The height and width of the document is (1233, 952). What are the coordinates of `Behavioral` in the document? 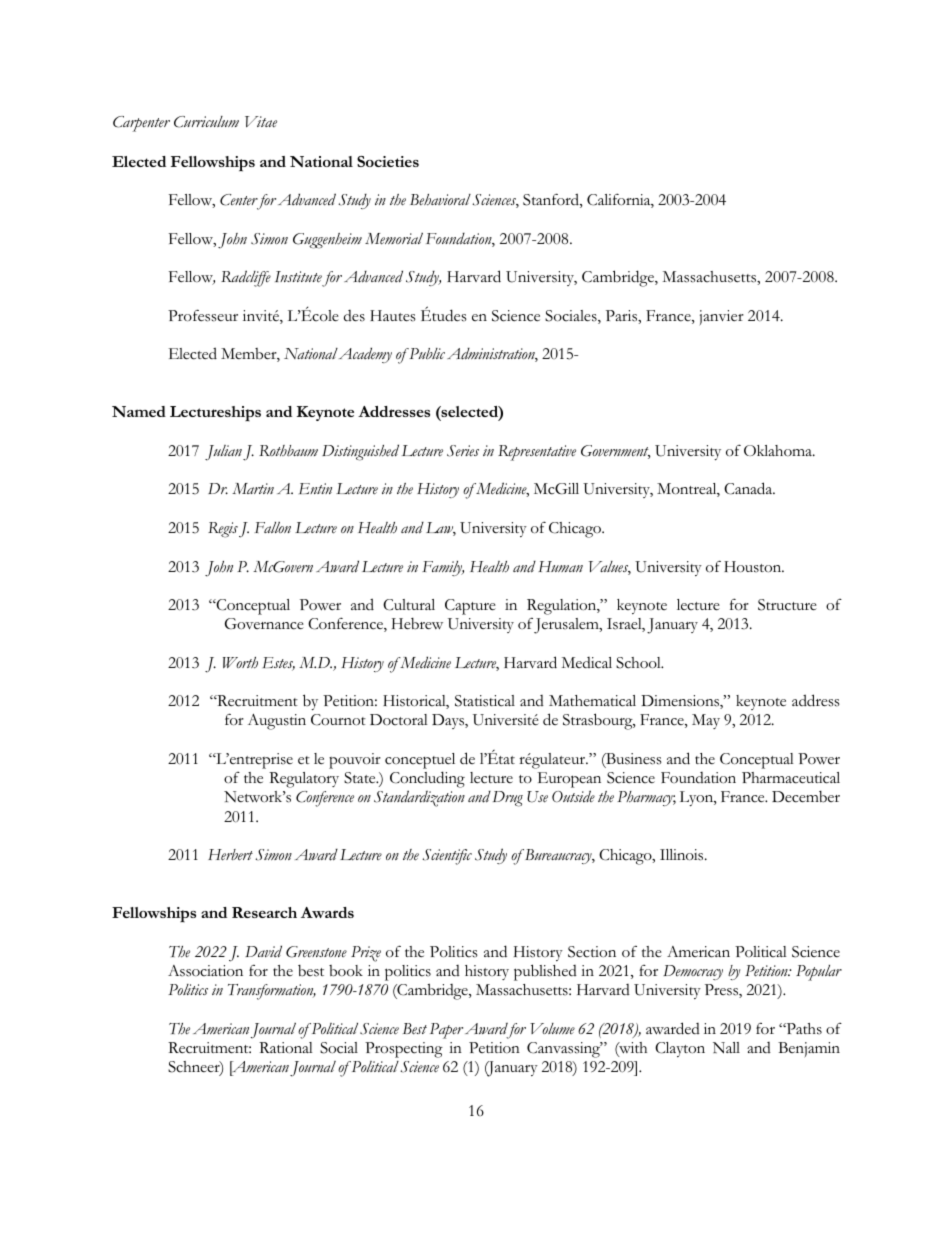 It's located at (440, 200).
